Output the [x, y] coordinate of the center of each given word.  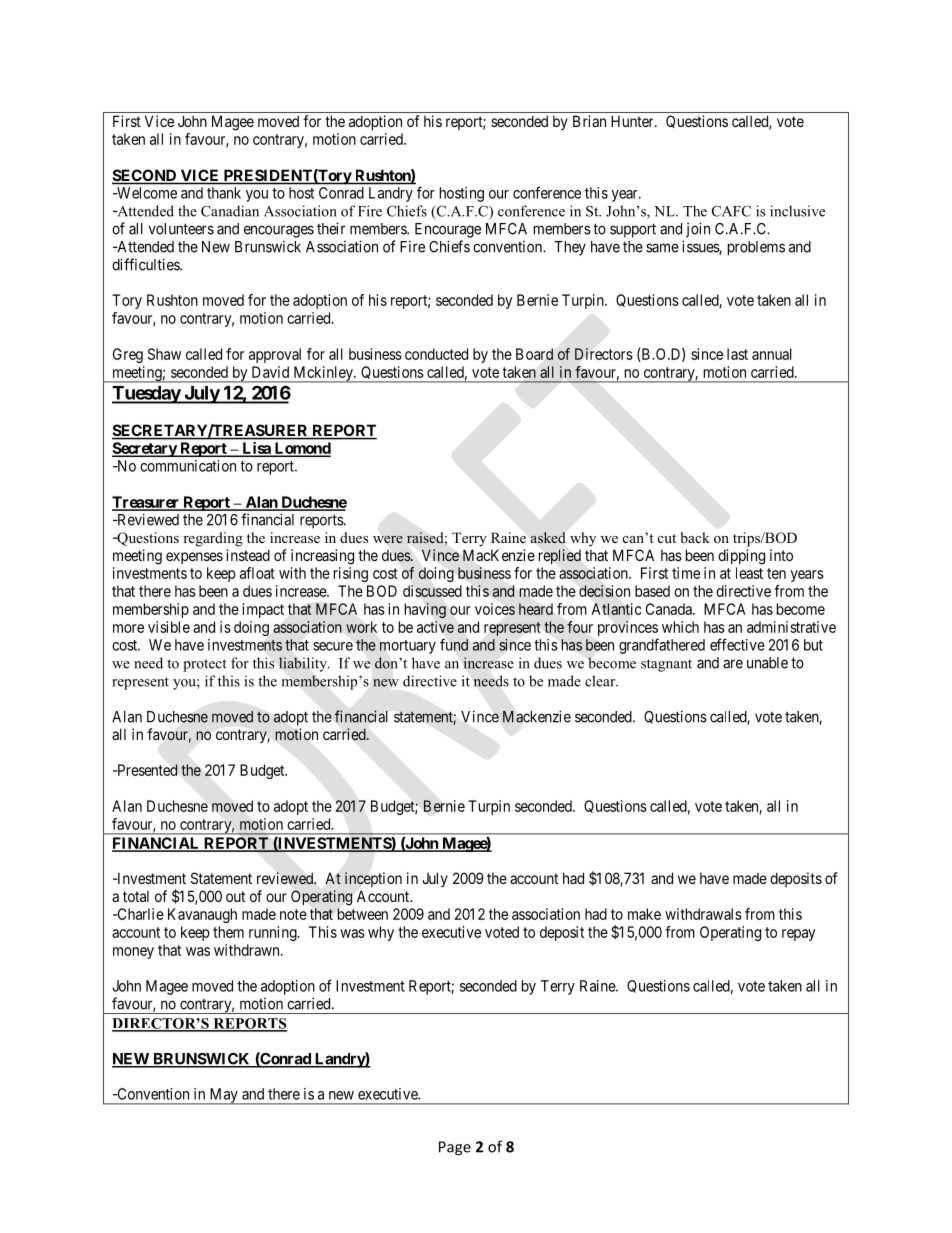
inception [373, 879]
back [695, 537]
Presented [146, 770]
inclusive [797, 211]
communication [188, 466]
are [733, 664]
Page [455, 1148]
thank [224, 193]
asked [548, 537]
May [223, 1096]
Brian [589, 121]
